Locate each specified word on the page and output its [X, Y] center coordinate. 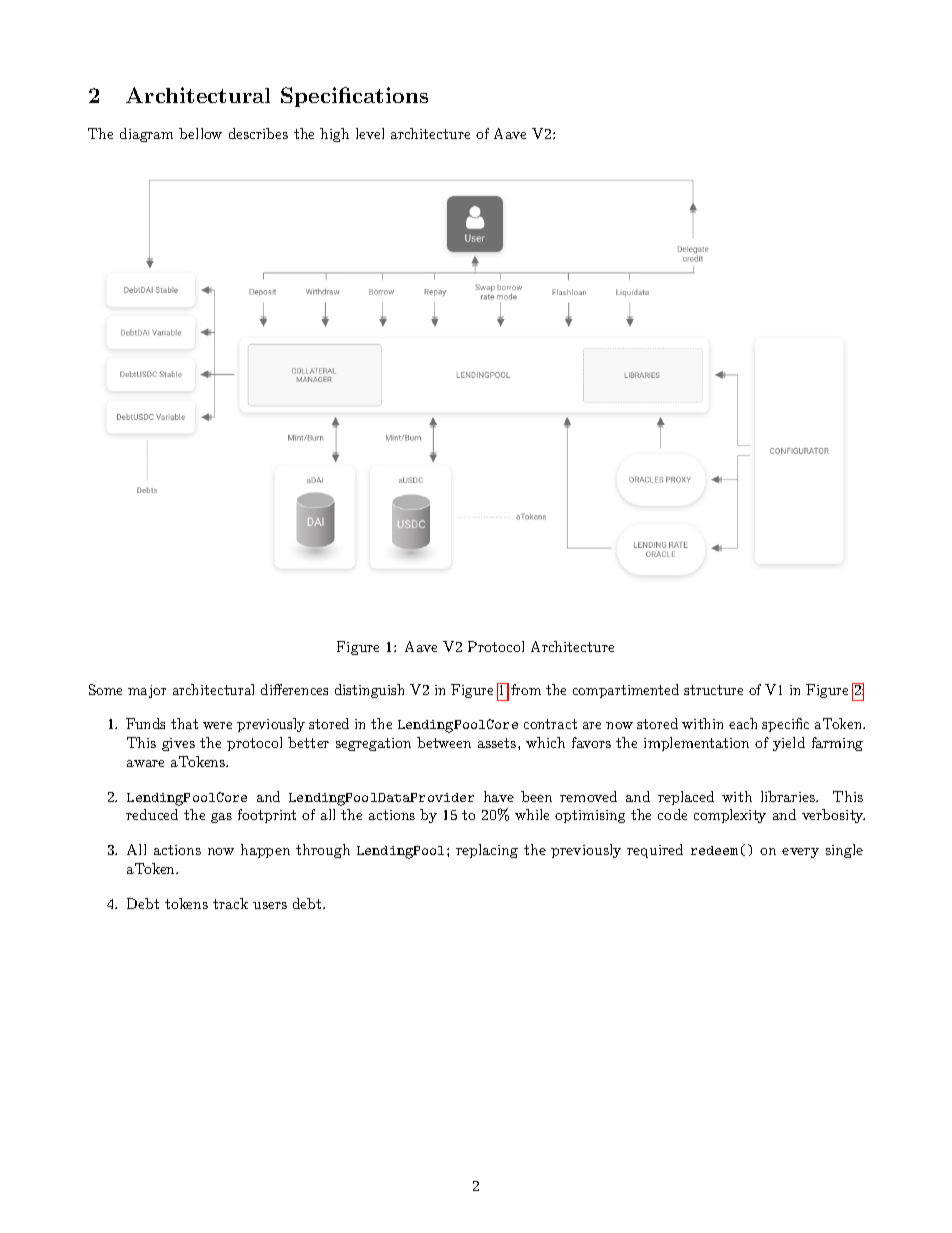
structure [713, 690]
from [526, 689]
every [800, 853]
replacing [487, 851]
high [334, 135]
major [147, 691]
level [370, 133]
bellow [200, 133]
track [230, 903]
